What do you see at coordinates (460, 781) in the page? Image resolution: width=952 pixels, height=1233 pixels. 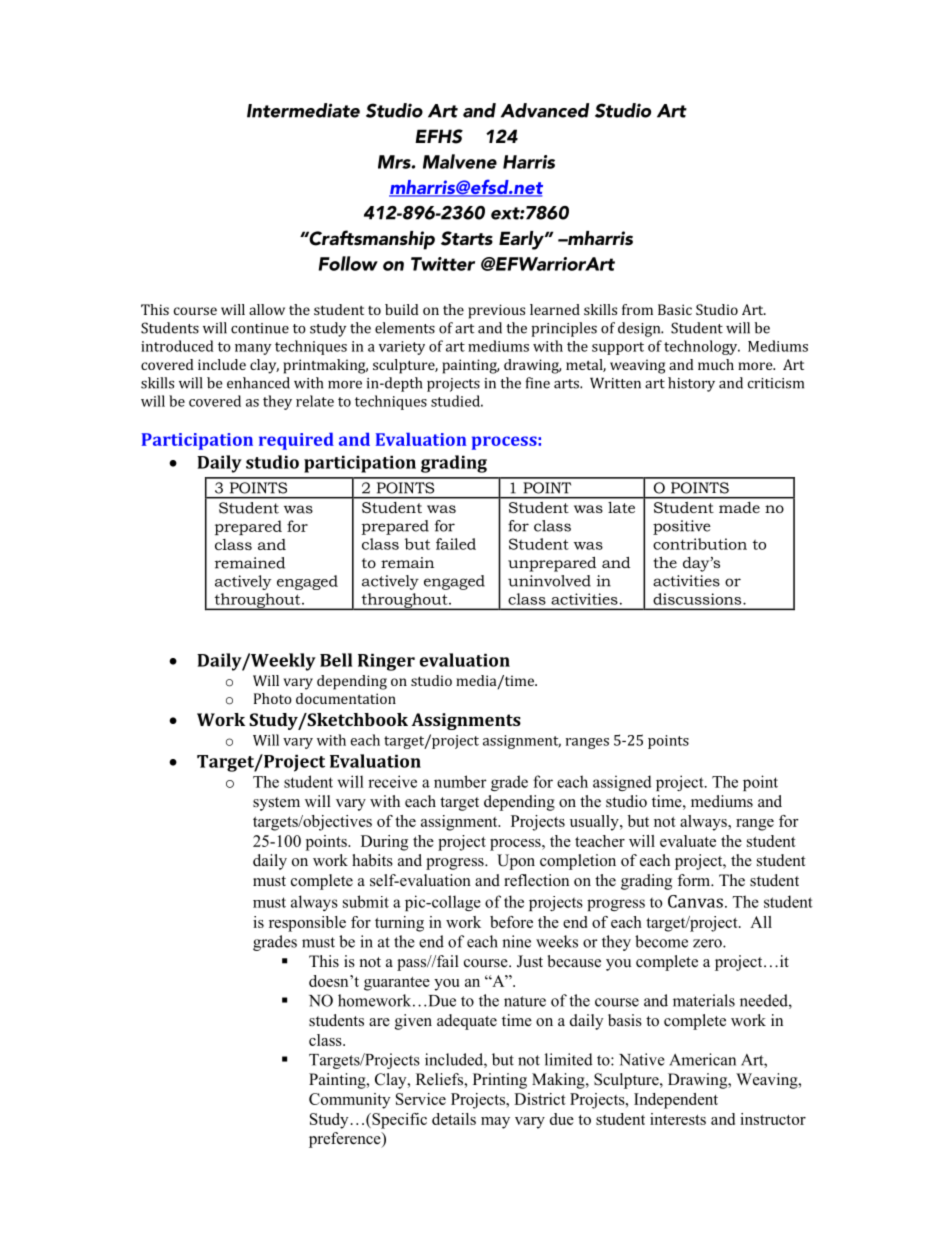 I see `number` at bounding box center [460, 781].
